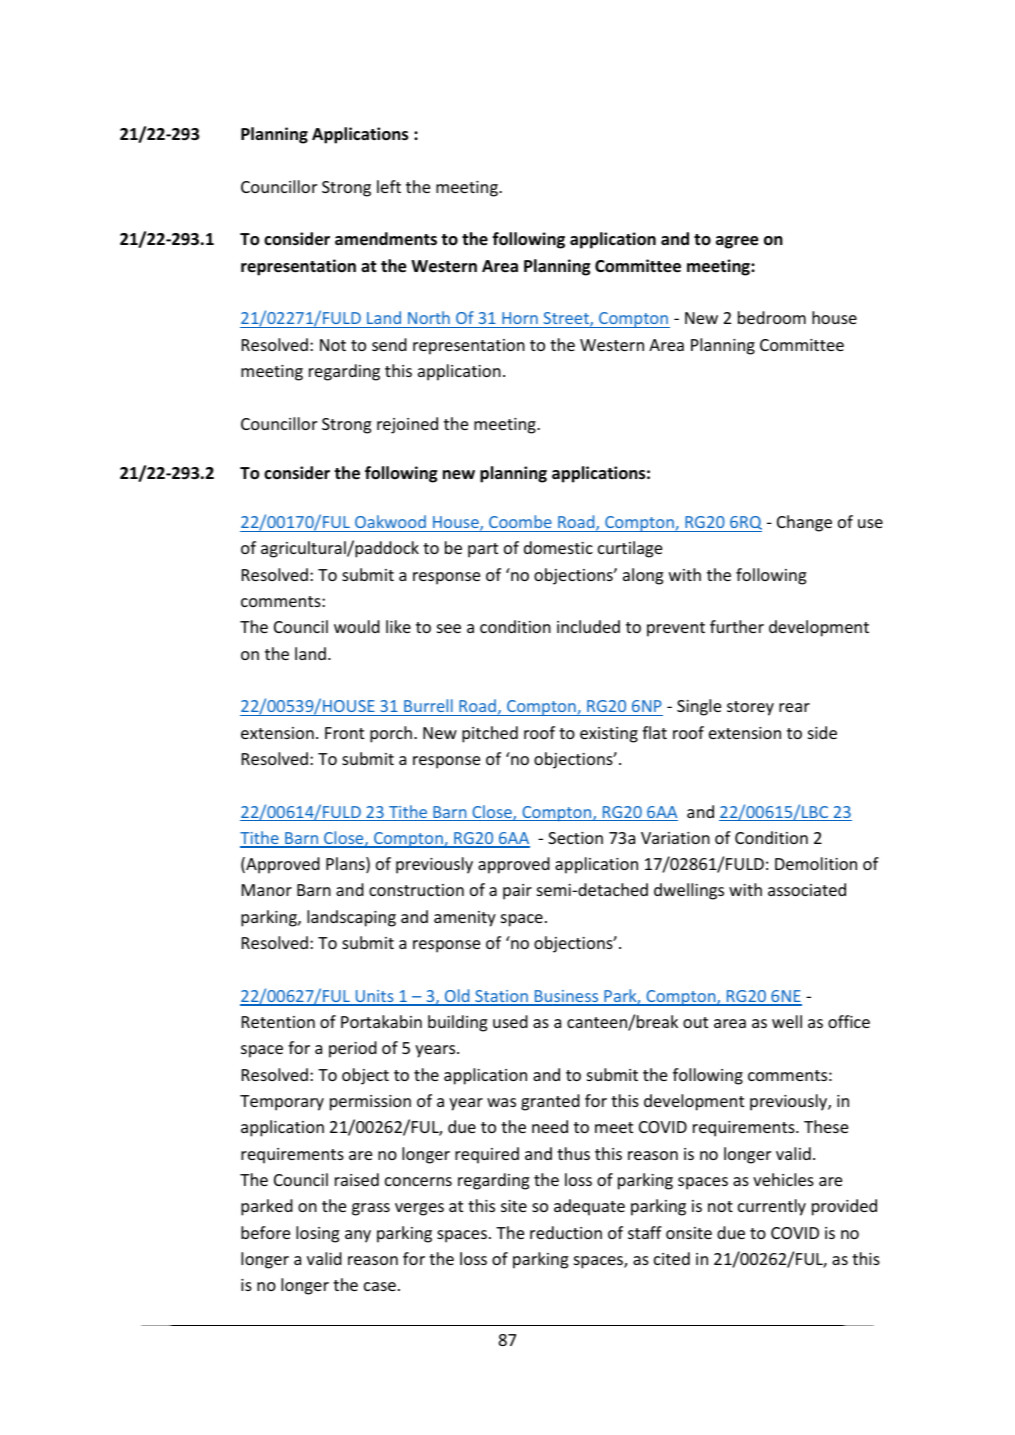 This page has height=1435, width=1015. What do you see at coordinates (794, 707) in the page?
I see `rear` at bounding box center [794, 707].
